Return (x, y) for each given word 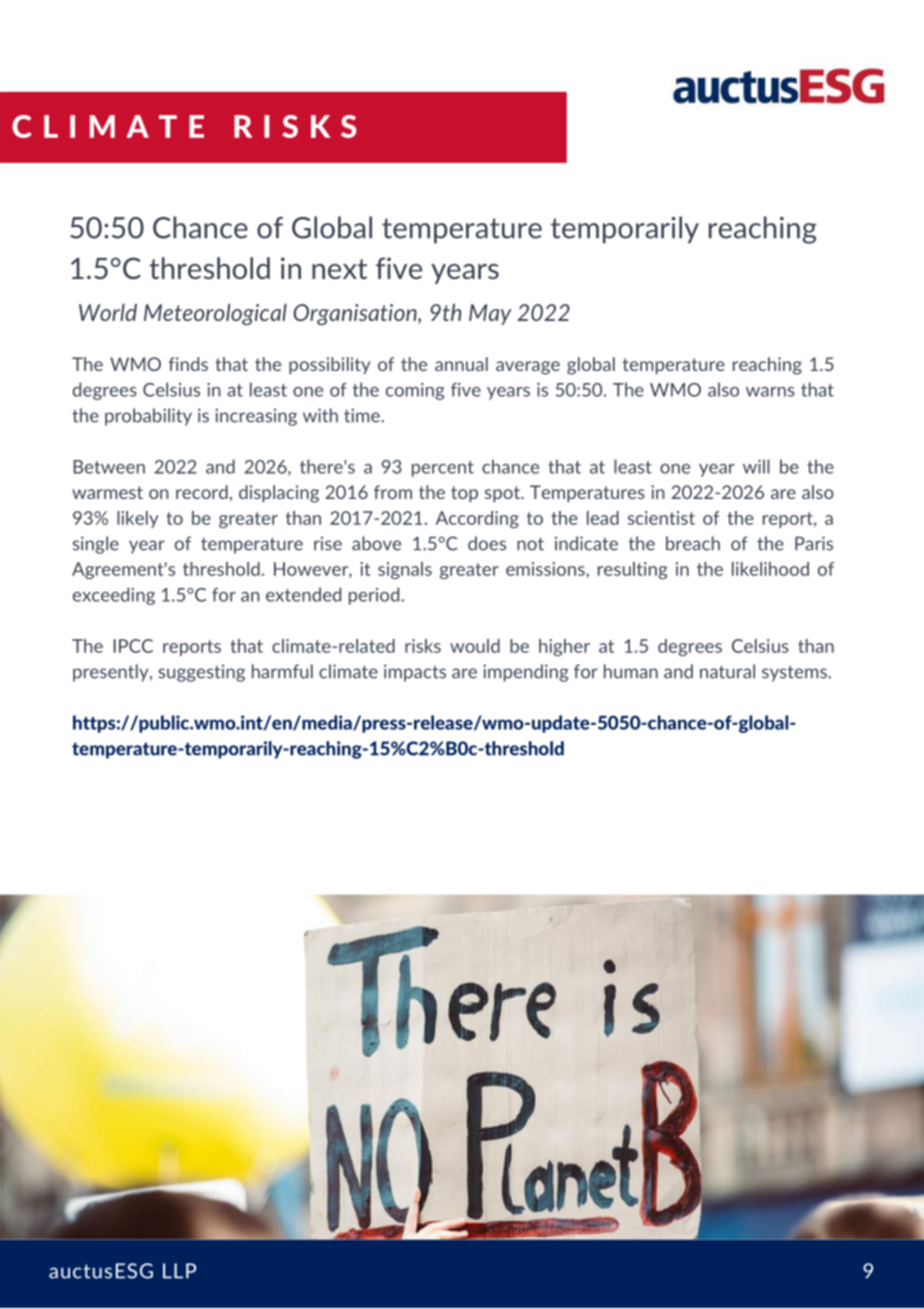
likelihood (770, 569)
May (490, 314)
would (475, 646)
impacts (415, 673)
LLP (179, 1271)
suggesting (201, 673)
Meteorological (215, 314)
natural (727, 671)
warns (770, 392)
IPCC (133, 646)
